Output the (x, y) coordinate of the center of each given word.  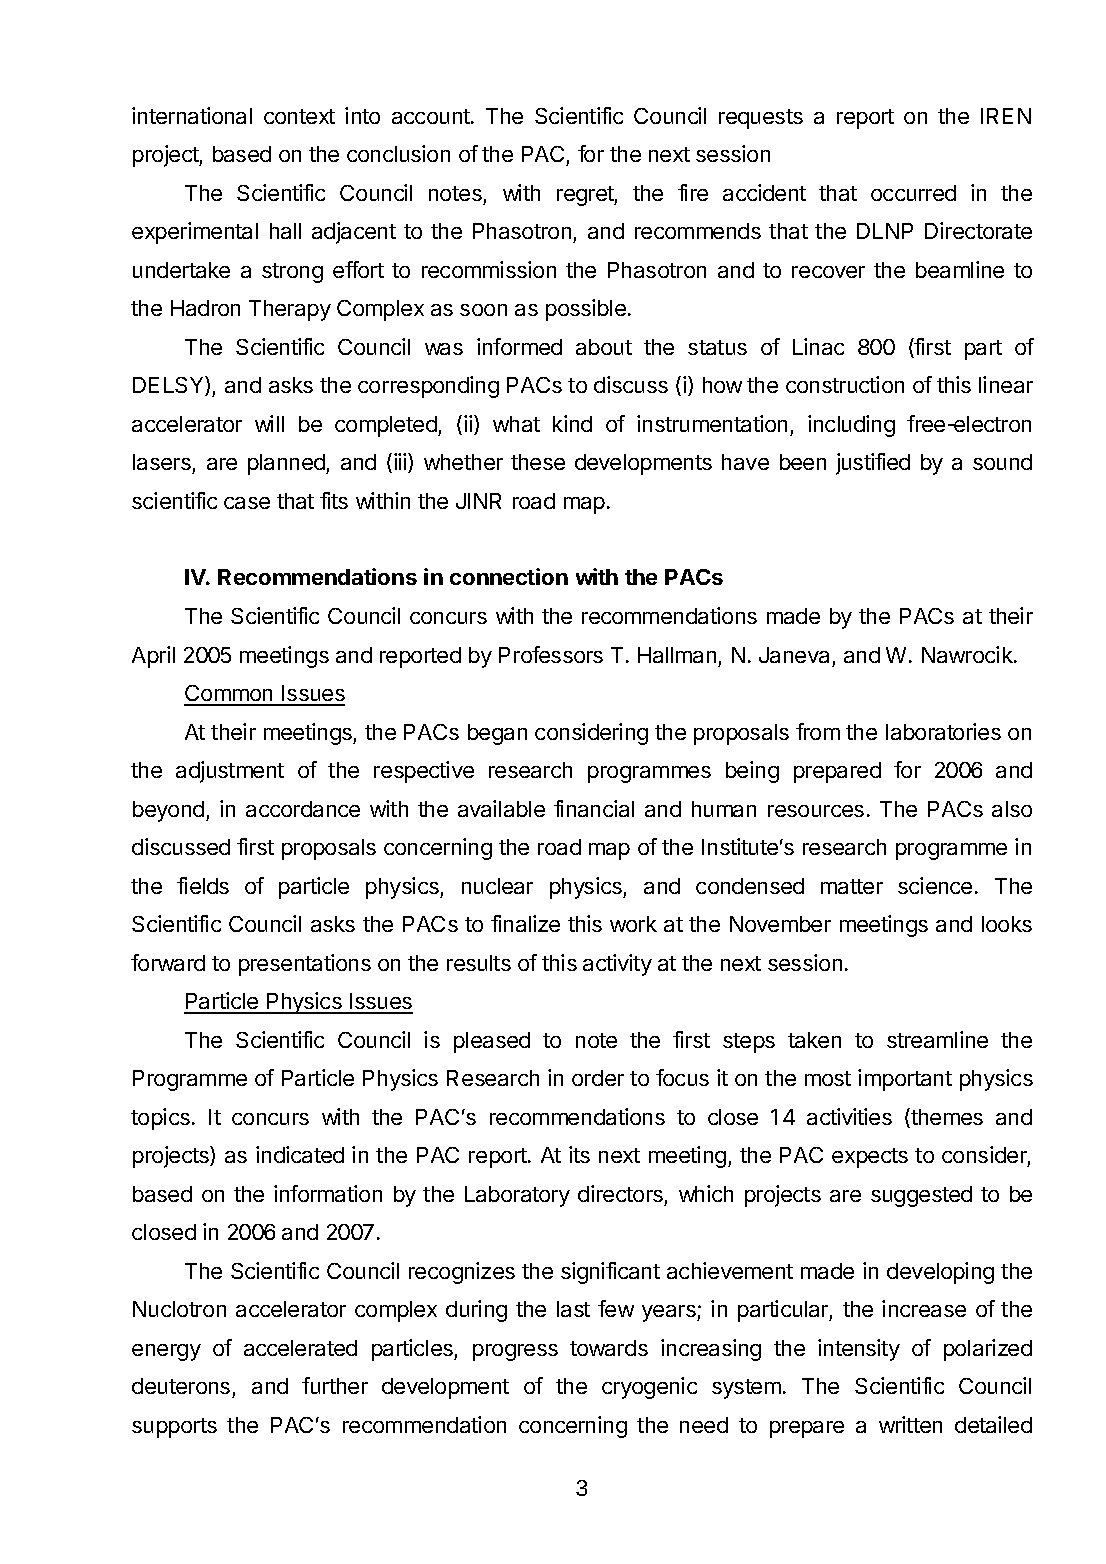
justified (873, 464)
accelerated (300, 1348)
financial (594, 808)
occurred (913, 193)
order (598, 1078)
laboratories (943, 731)
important (905, 1080)
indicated (300, 1154)
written (910, 1424)
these (538, 462)
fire (693, 192)
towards (609, 1348)
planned (287, 464)
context (299, 116)
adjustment (230, 772)
